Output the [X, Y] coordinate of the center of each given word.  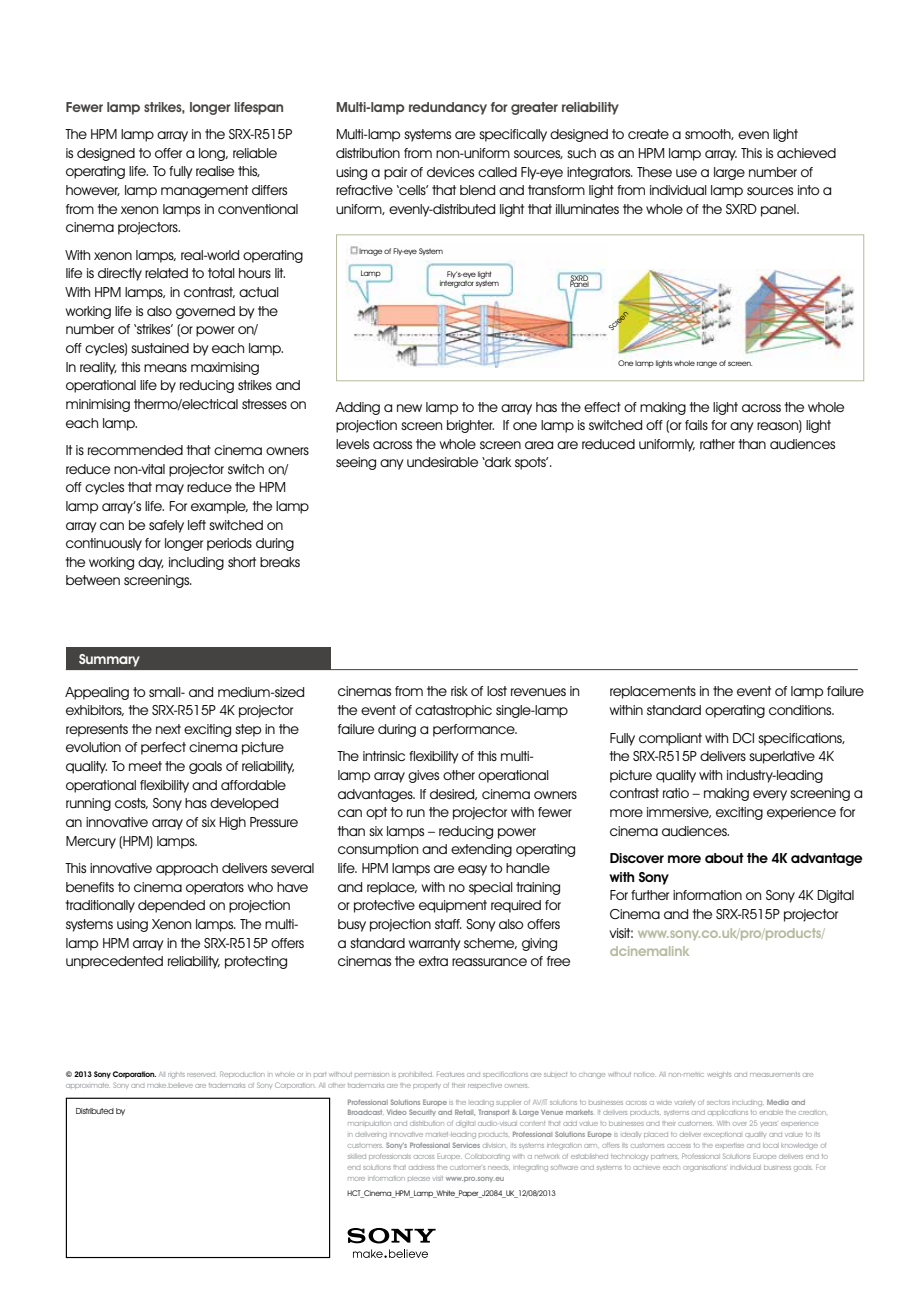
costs [131, 803]
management [204, 191]
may [170, 489]
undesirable [442, 462]
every [770, 795]
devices [450, 172]
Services [466, 1145]
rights [176, 1075]
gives [423, 776]
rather [717, 444]
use [686, 173]
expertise [729, 1146]
